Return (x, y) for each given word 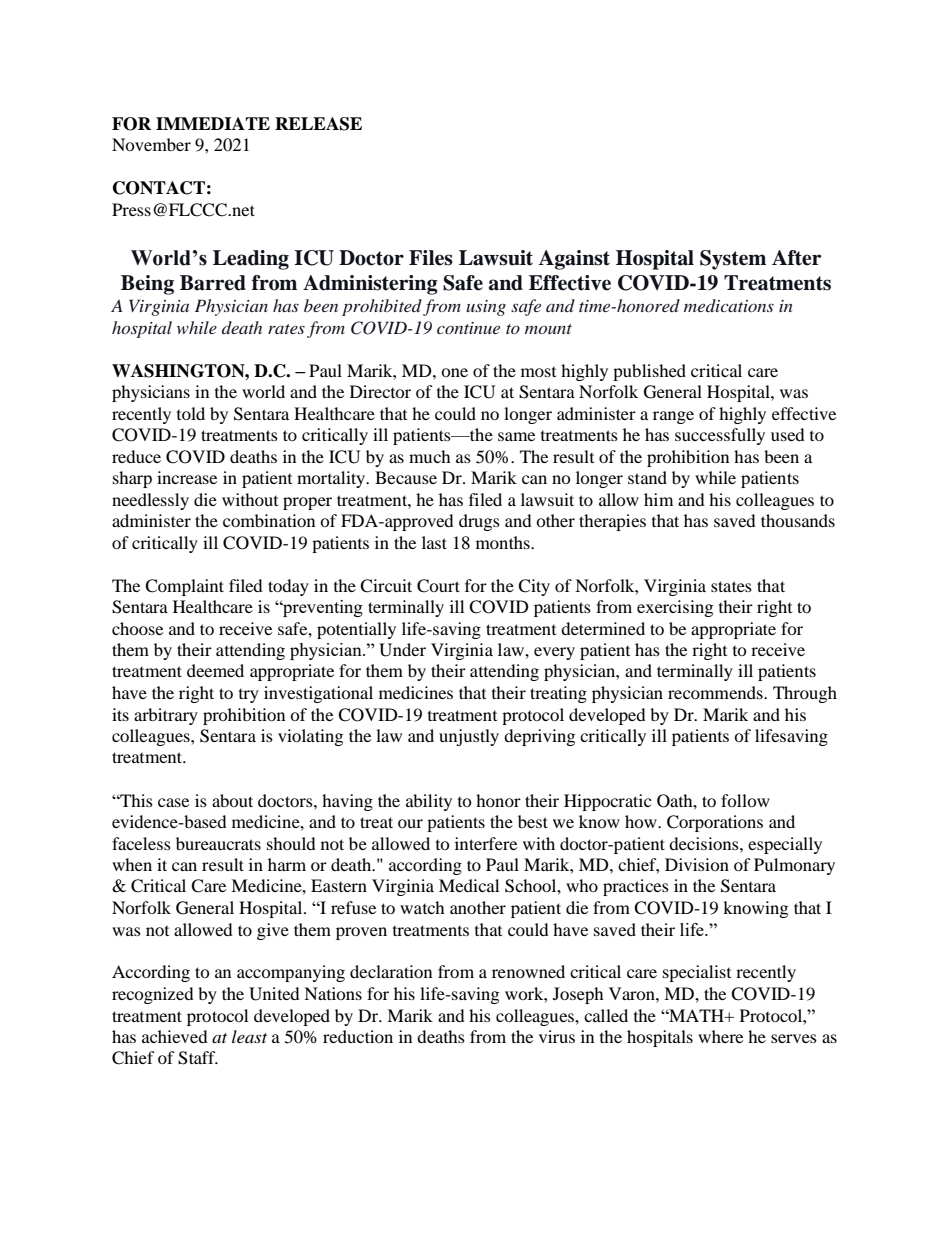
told (191, 413)
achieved (175, 1036)
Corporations (715, 823)
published (649, 372)
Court (438, 586)
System (733, 260)
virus (557, 1036)
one (454, 372)
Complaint (184, 587)
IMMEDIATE (213, 123)
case (173, 802)
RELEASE (318, 124)
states (731, 586)
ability (429, 802)
